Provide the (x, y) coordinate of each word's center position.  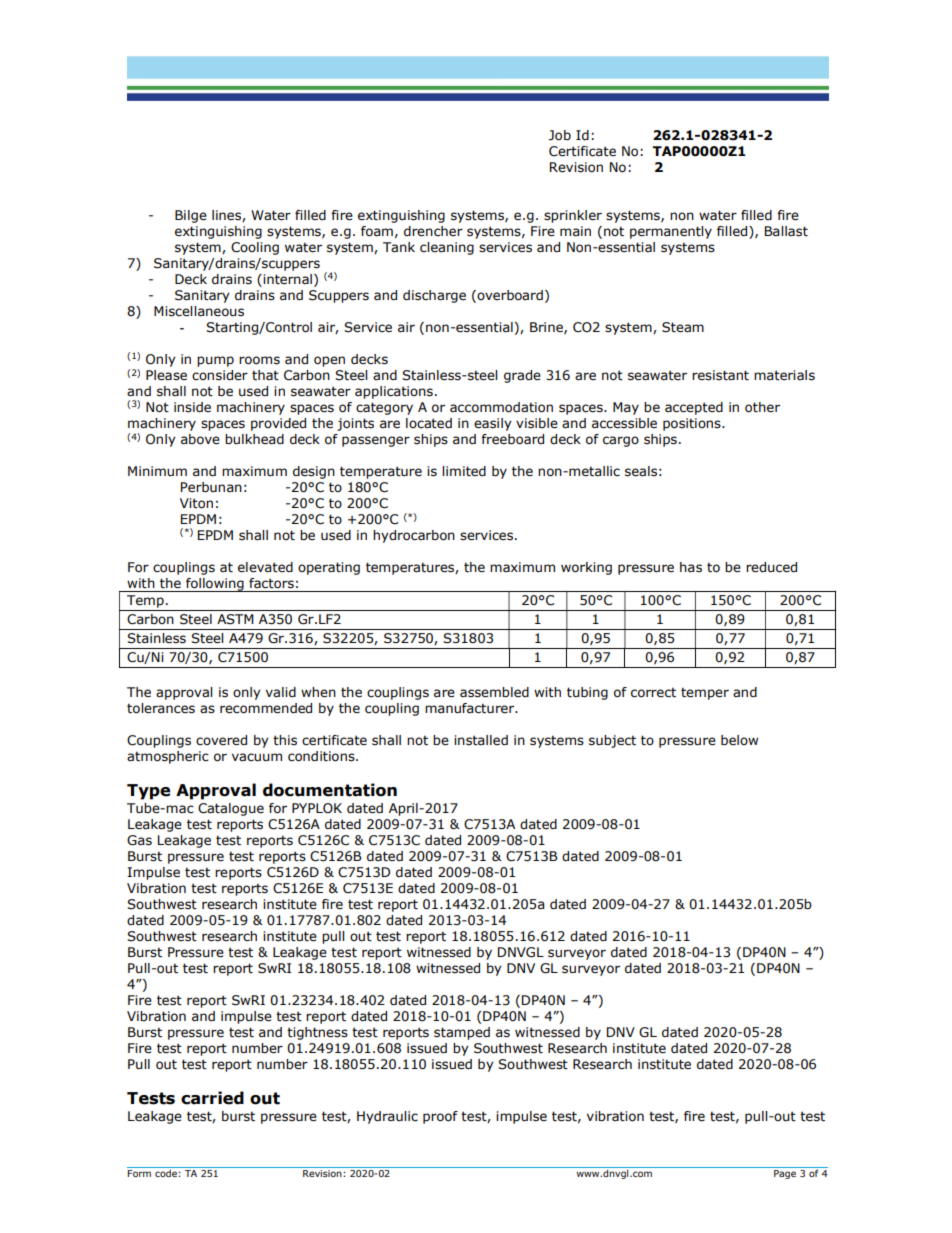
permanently (671, 232)
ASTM (235, 619)
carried (212, 1098)
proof (440, 1117)
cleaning (447, 248)
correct (653, 692)
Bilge (191, 216)
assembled (494, 692)
